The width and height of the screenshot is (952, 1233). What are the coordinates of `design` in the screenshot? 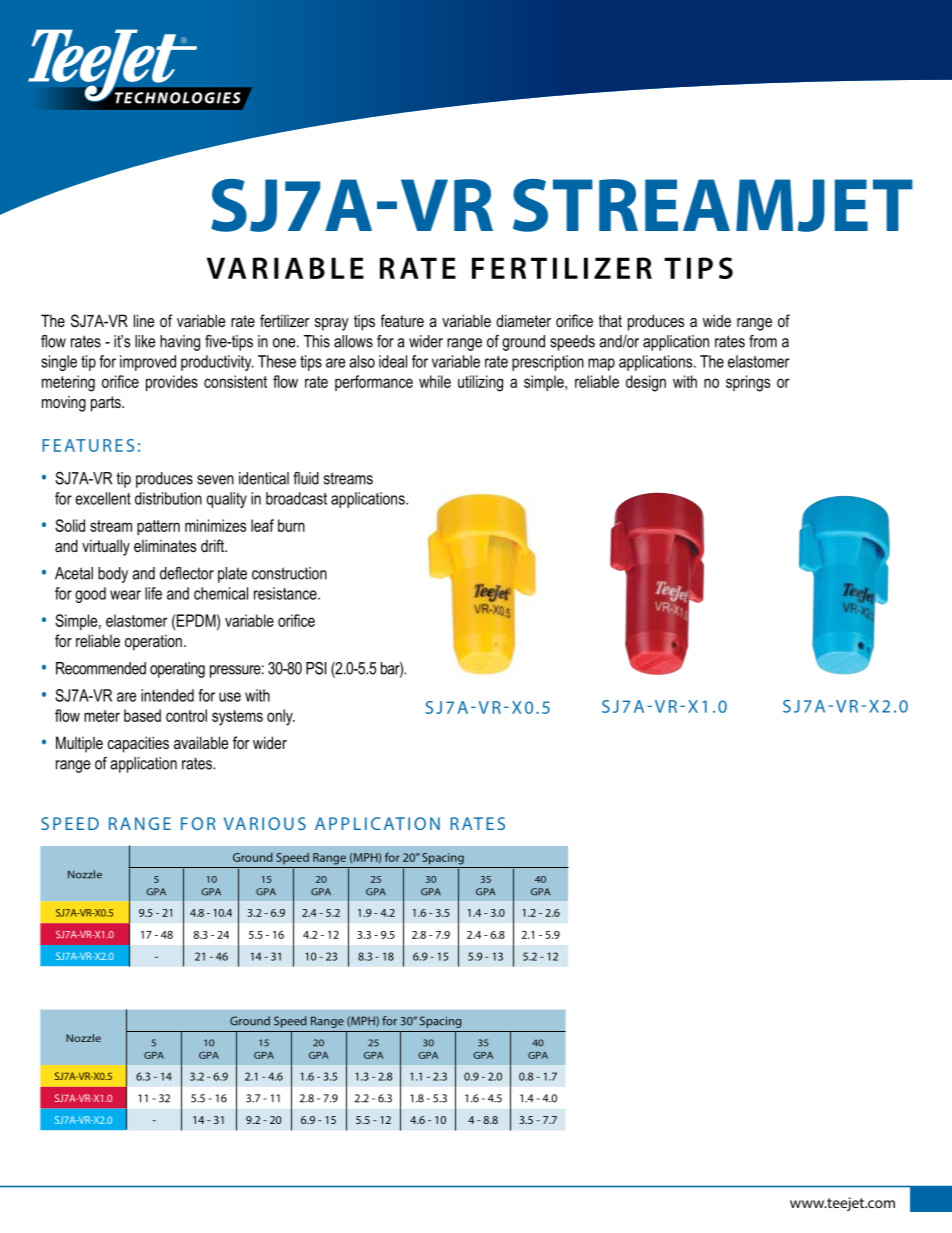 It's located at (646, 383).
